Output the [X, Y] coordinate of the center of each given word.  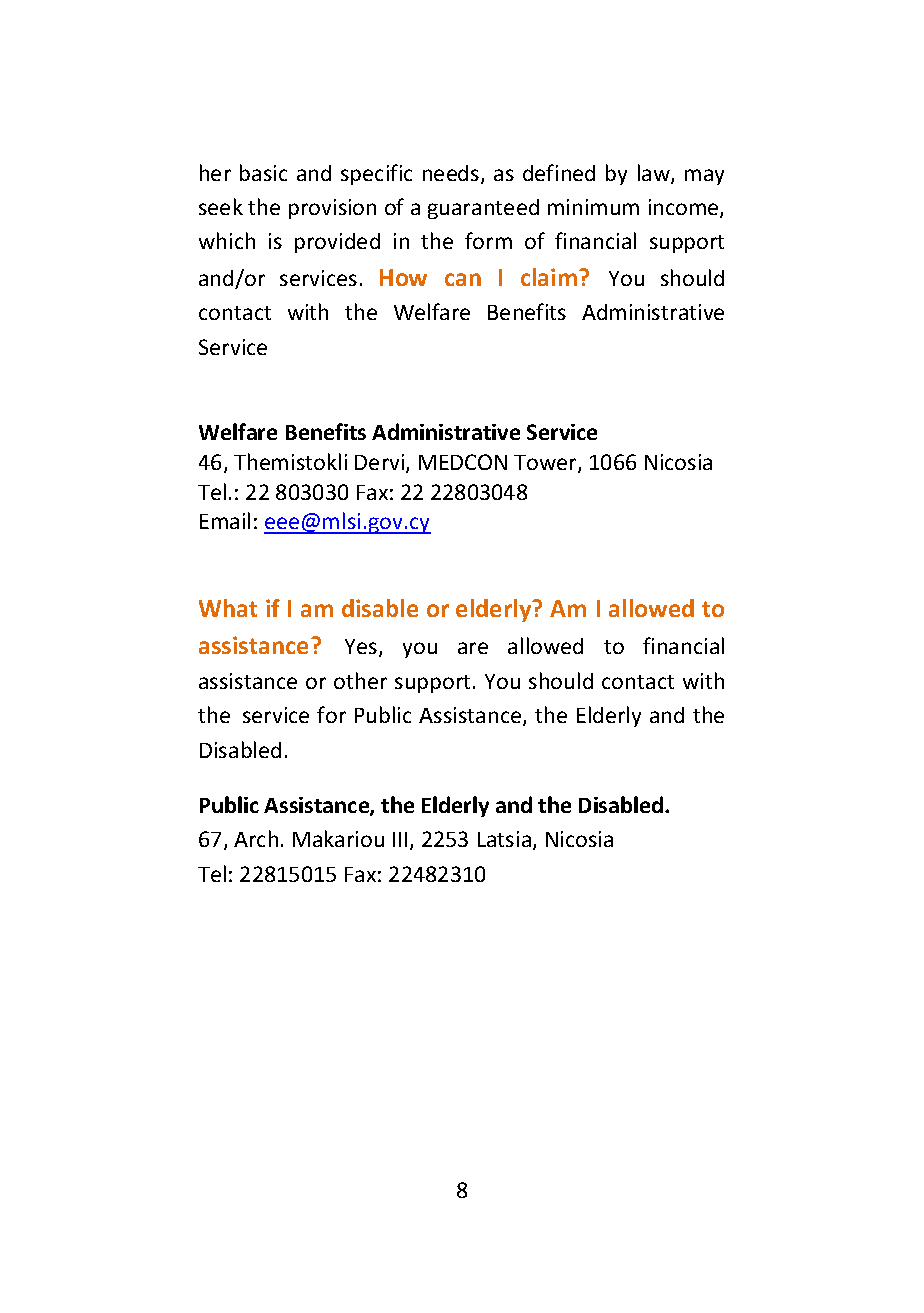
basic [263, 172]
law [655, 174]
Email [225, 520]
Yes [362, 648]
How [403, 277]
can [463, 279]
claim [550, 277]
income [685, 208]
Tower [546, 464]
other [360, 680]
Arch [256, 838]
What [228, 608]
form [488, 240]
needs [452, 174]
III [400, 839]
